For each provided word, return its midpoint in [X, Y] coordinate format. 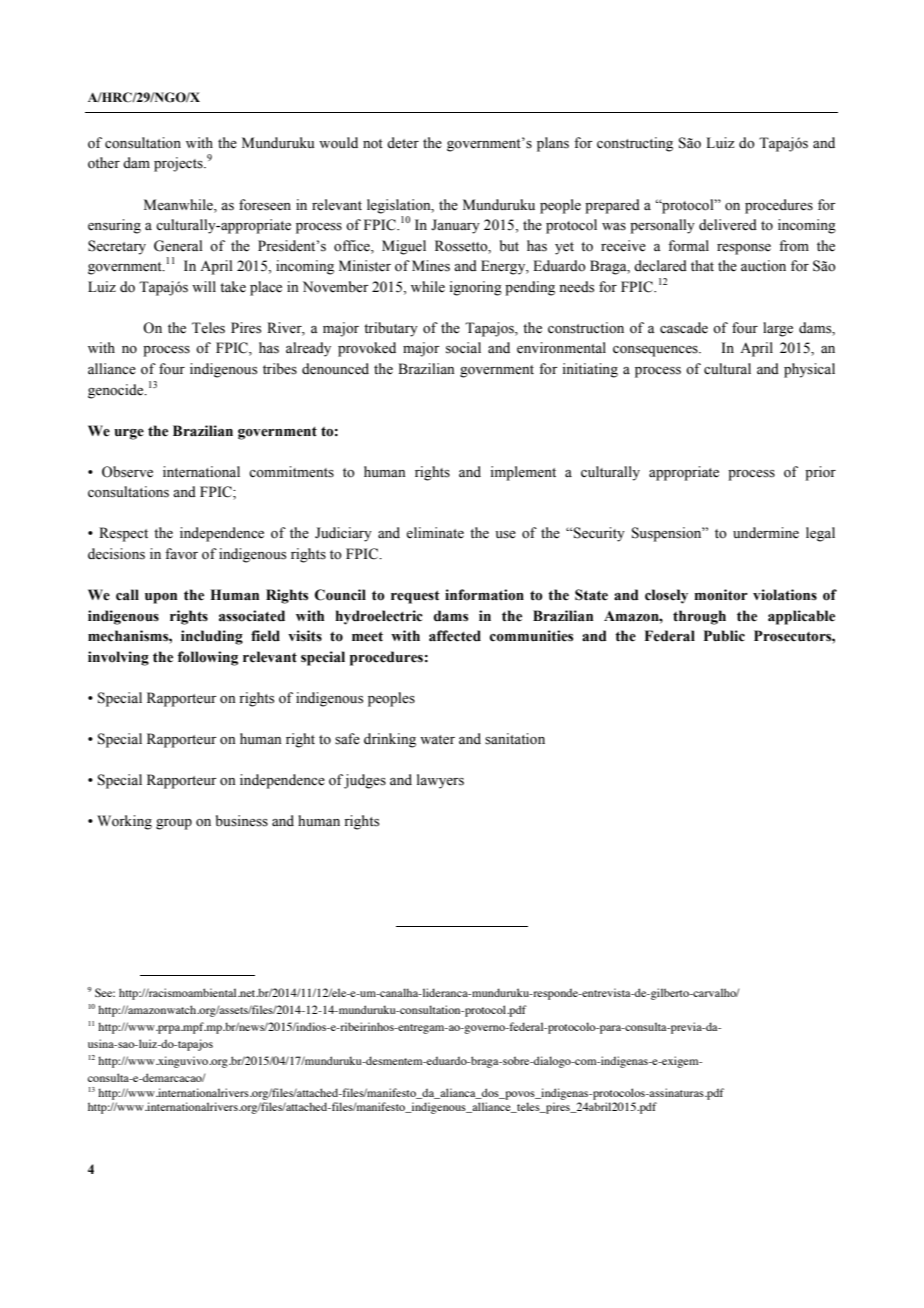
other [104, 163]
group [174, 824]
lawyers [440, 781]
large [778, 329]
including [212, 637]
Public [724, 636]
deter [403, 143]
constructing [635, 144]
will [204, 286]
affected [455, 636]
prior [820, 473]
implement [523, 473]
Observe [127, 472]
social [463, 348]
